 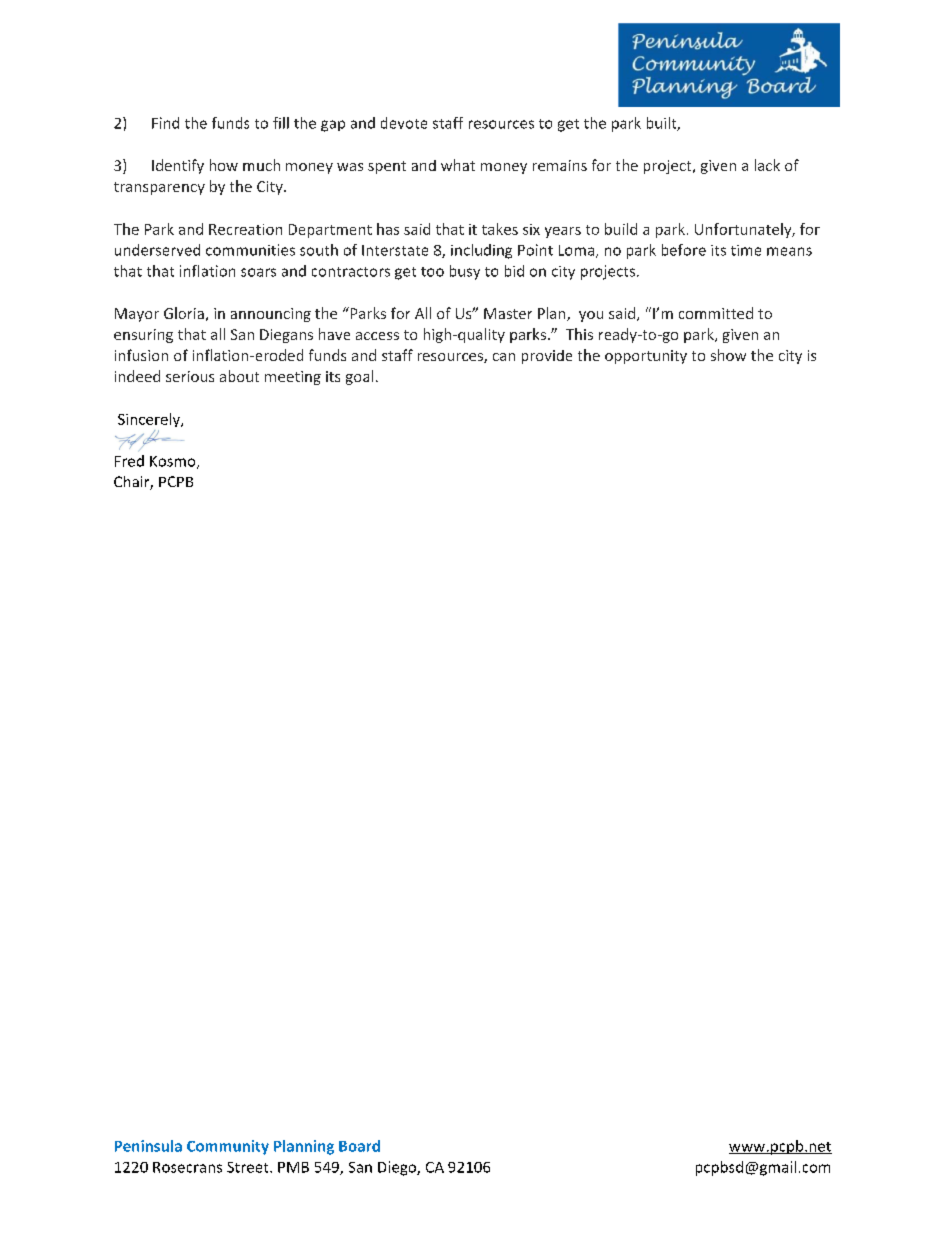 What do you see at coordinates (178, 166) in the screenshot?
I see `Identify` at bounding box center [178, 166].
